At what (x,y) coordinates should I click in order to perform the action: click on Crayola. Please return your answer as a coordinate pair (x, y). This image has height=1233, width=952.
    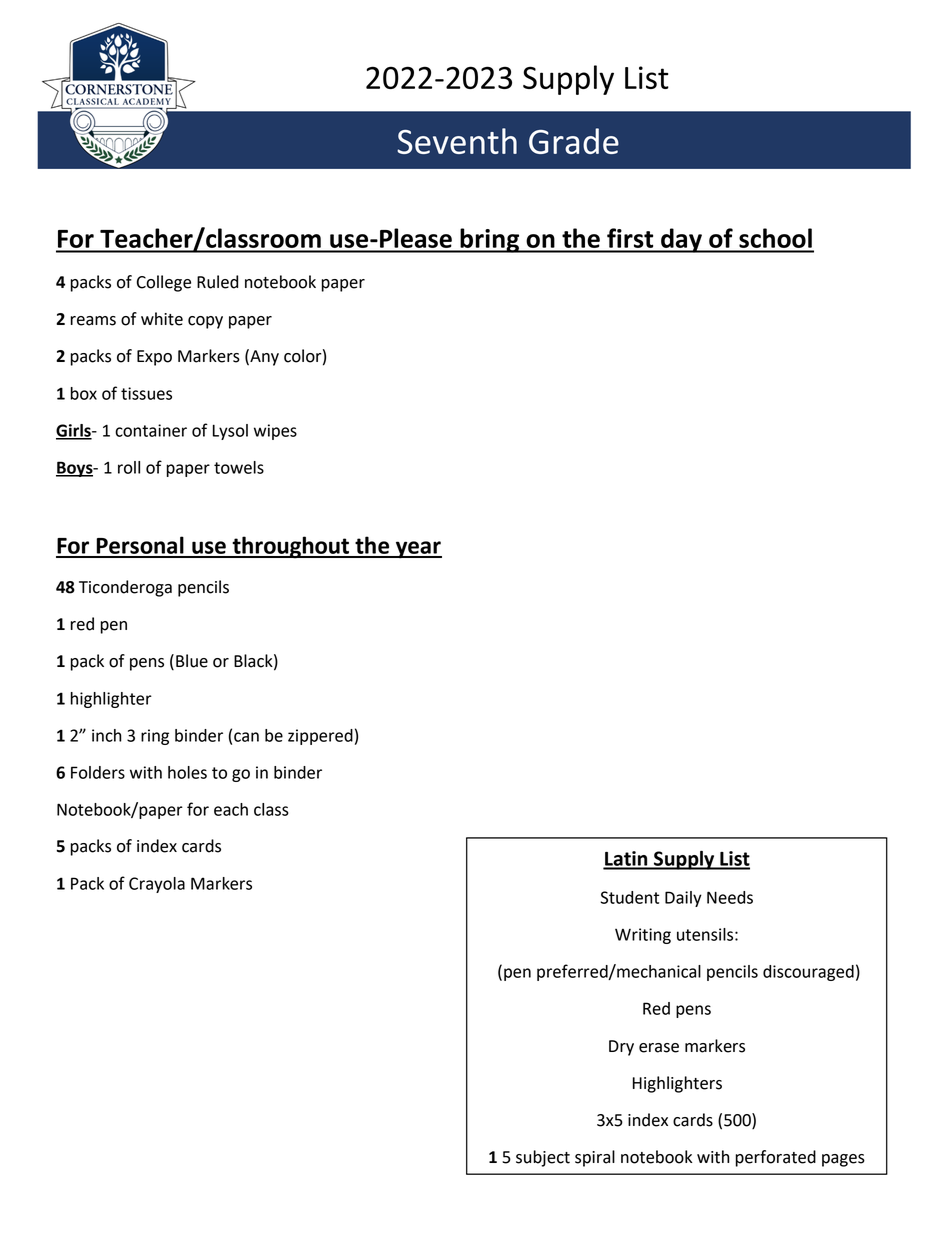
    Looking at the image, I should click on (157, 885).
